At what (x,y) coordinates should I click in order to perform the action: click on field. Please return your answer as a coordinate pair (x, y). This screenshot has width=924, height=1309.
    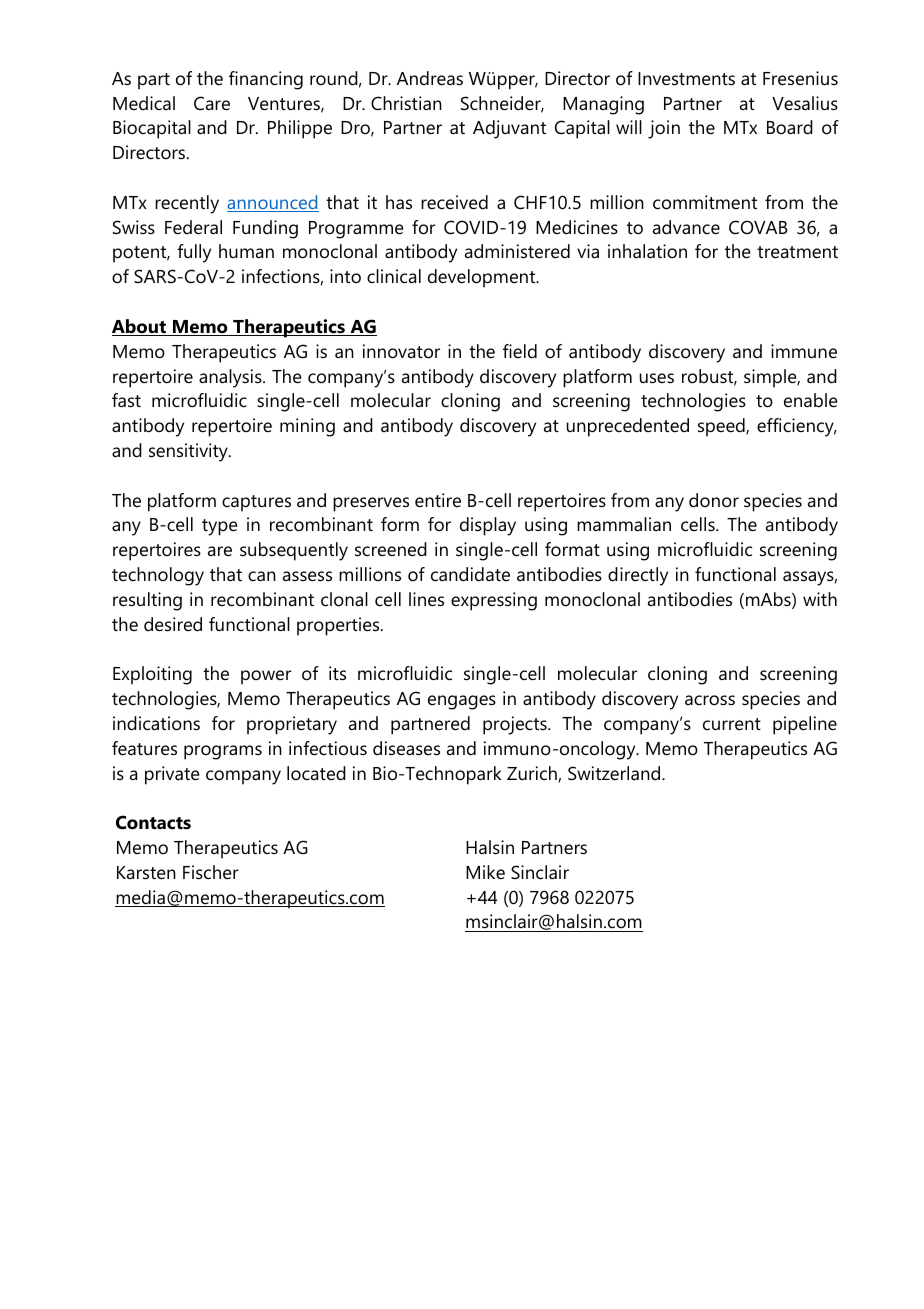
    Looking at the image, I should click on (520, 351).
